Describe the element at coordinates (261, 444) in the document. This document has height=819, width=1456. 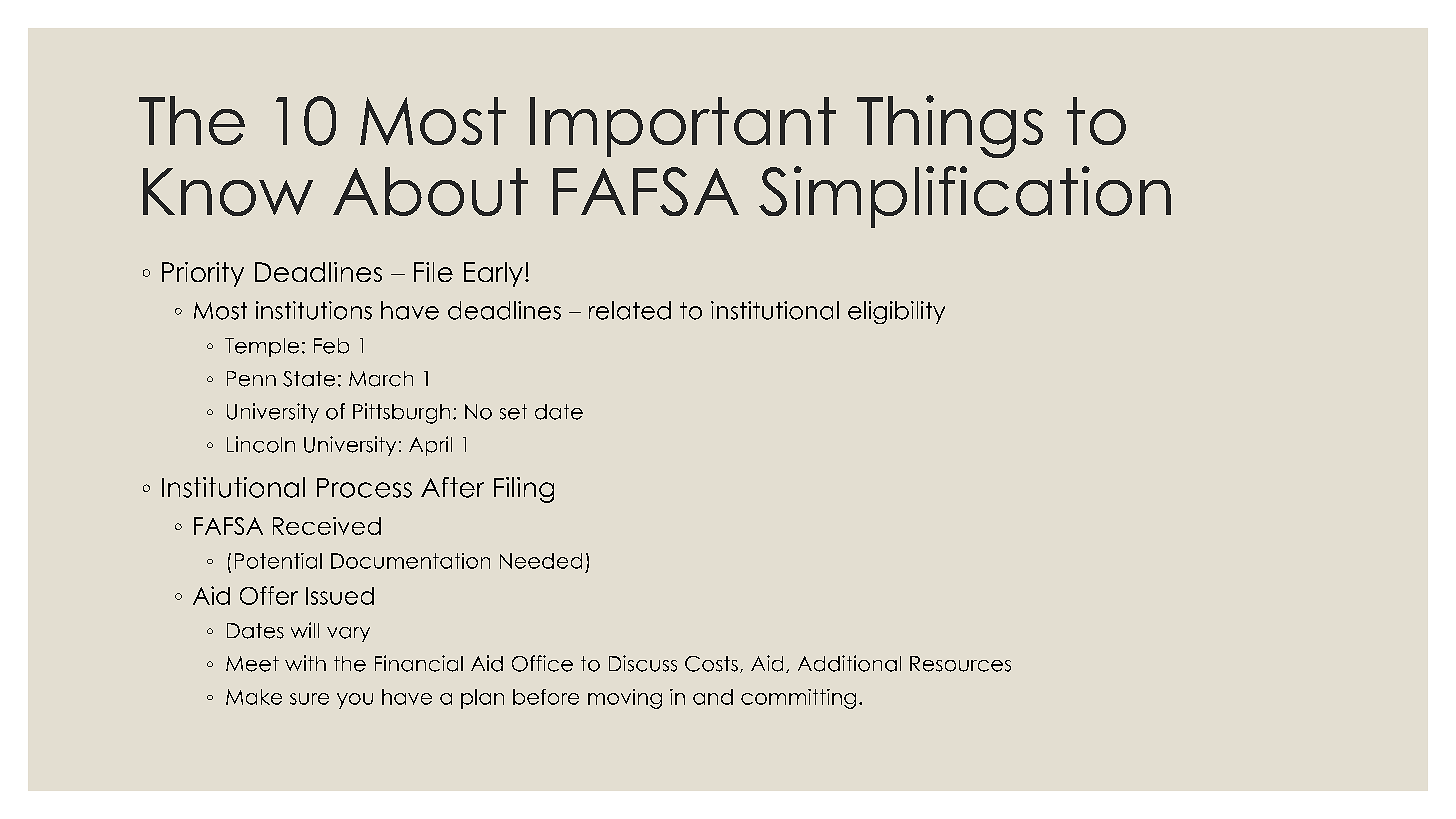
I see `Lincoln` at that location.
